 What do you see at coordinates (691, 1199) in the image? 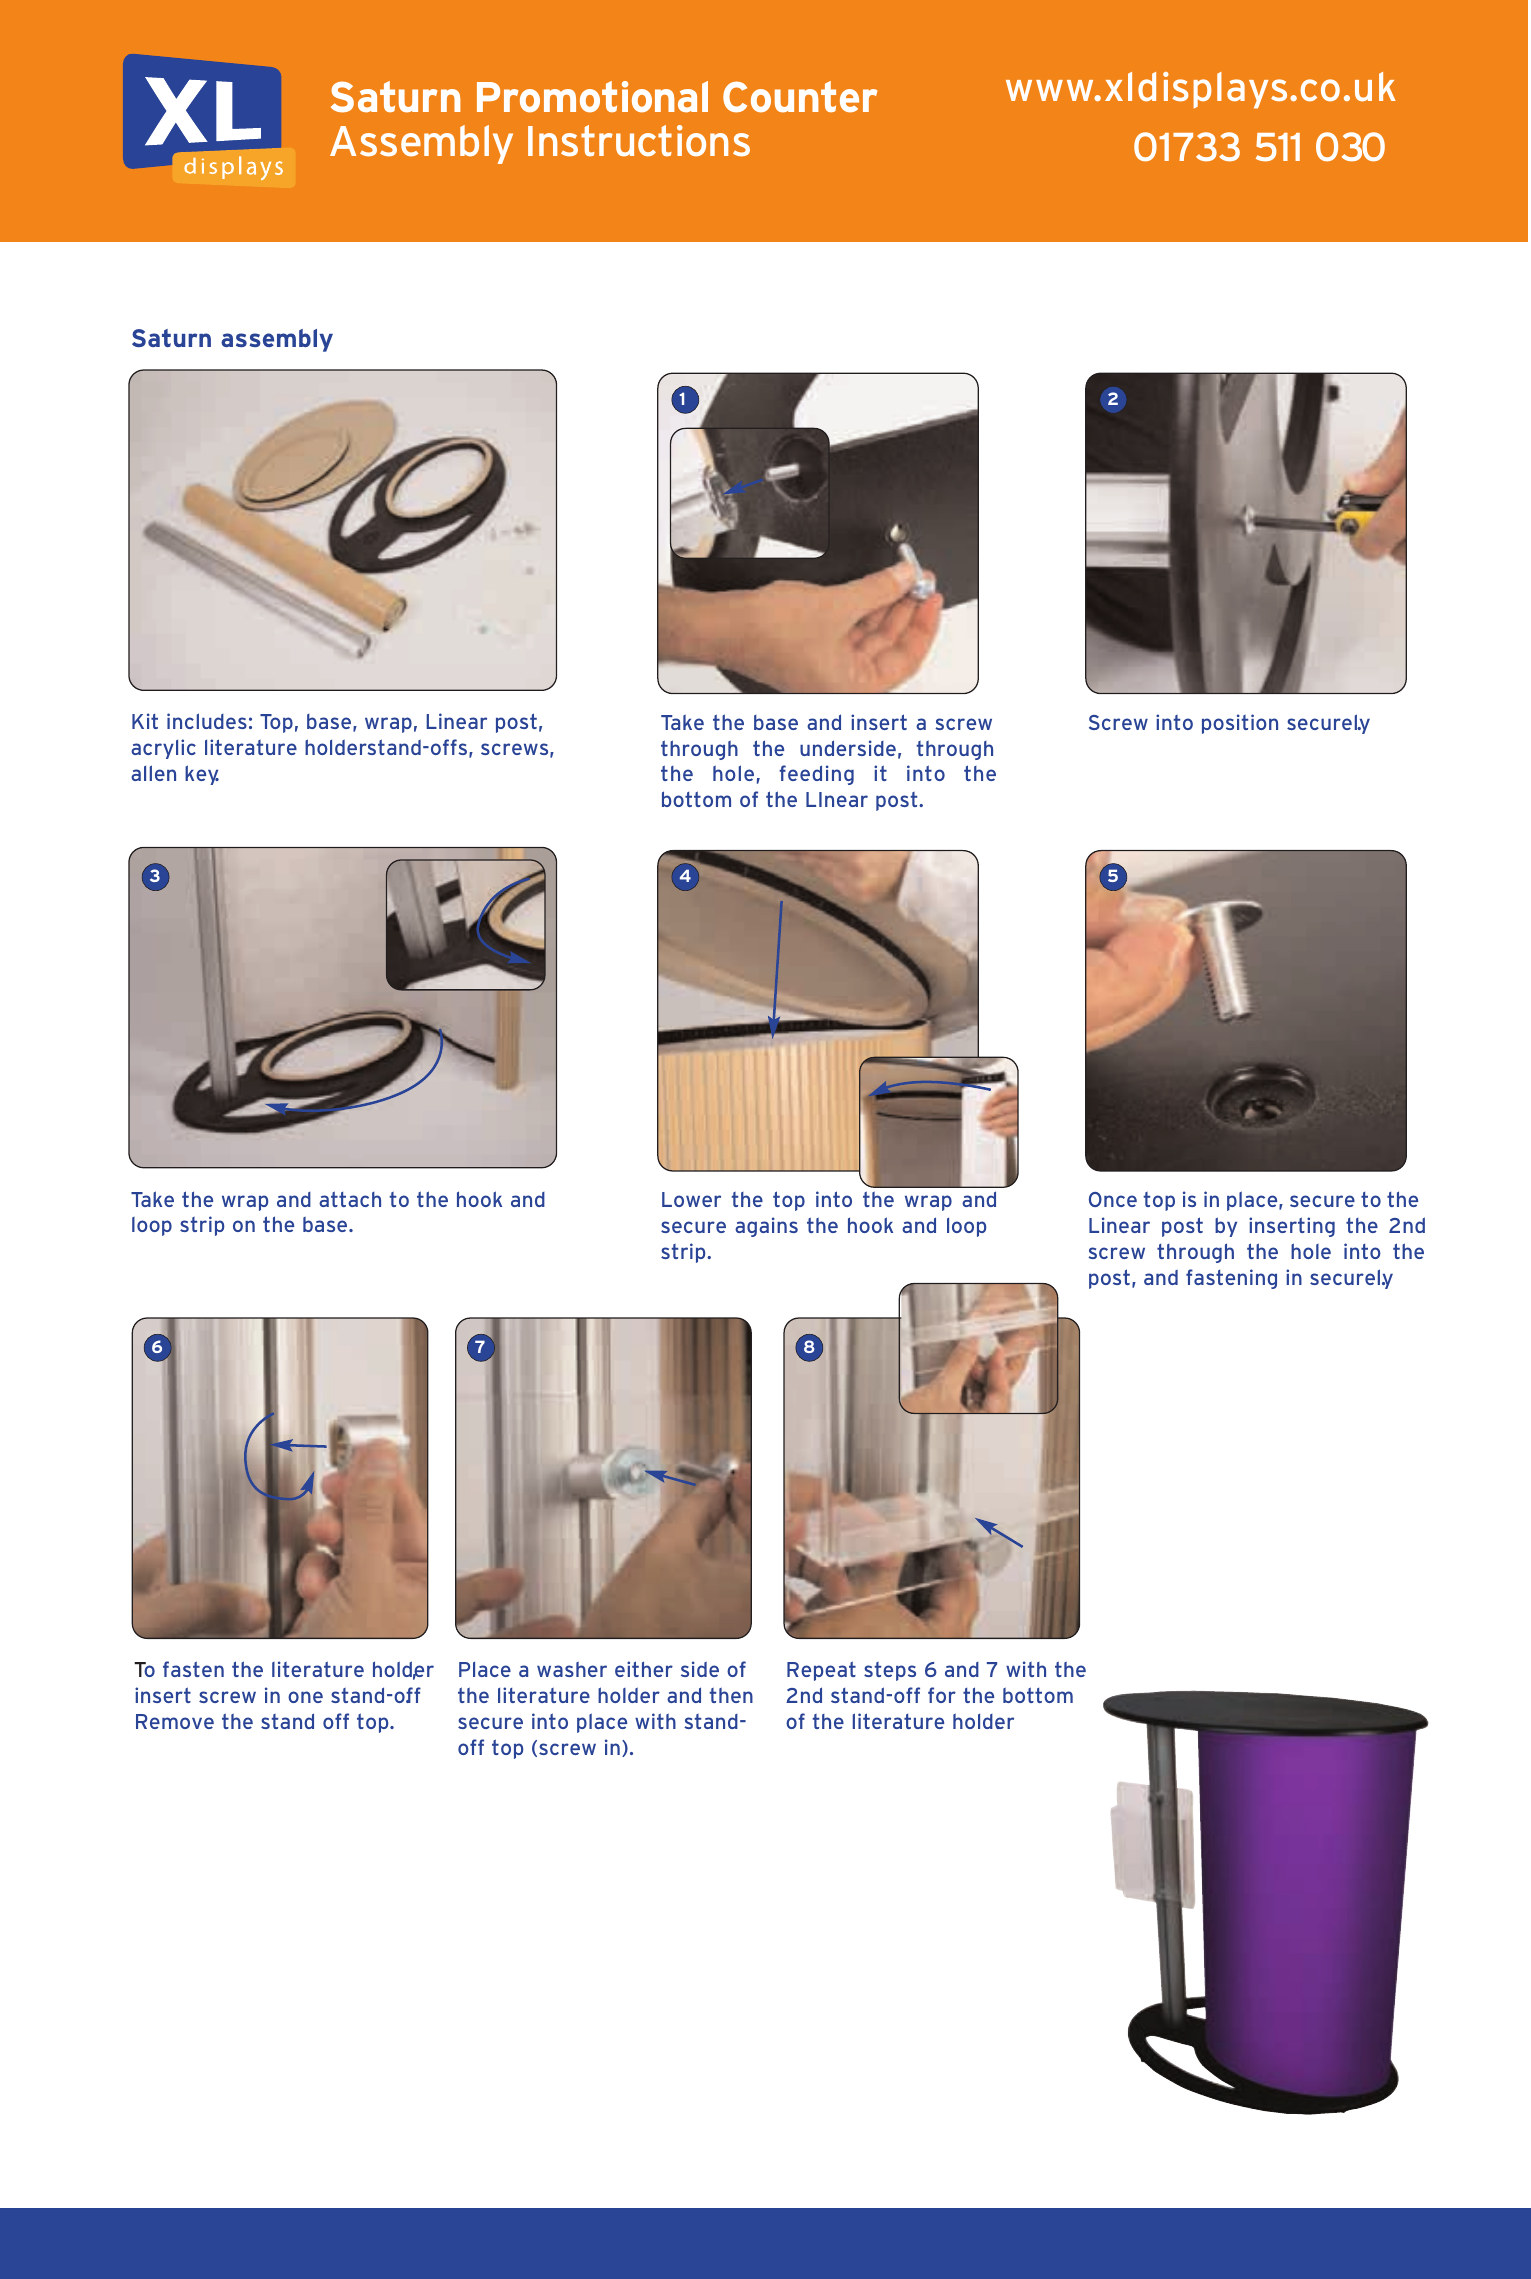
I see `Lower` at bounding box center [691, 1199].
